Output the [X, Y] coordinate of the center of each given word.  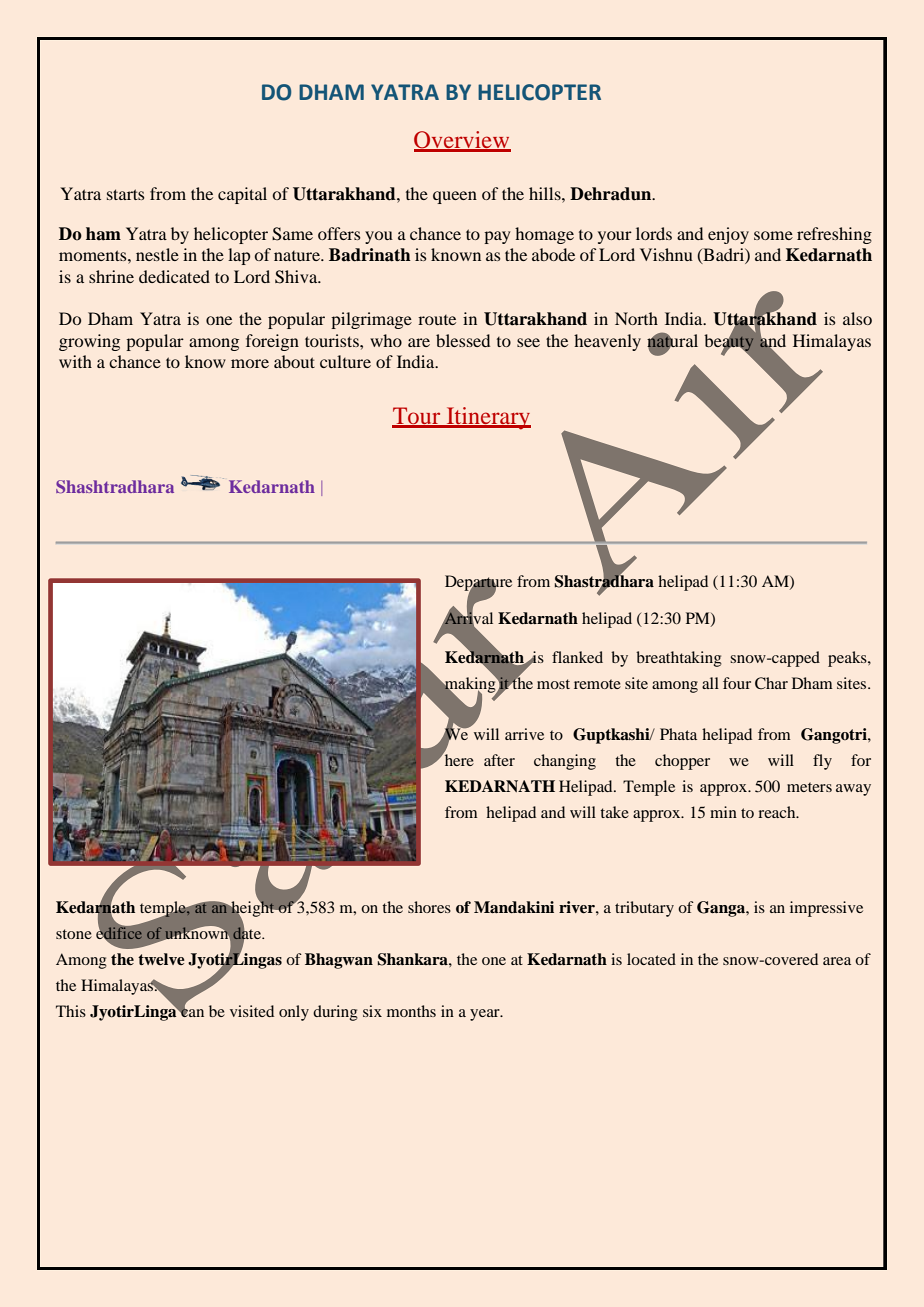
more [250, 363]
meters [809, 787]
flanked [577, 657]
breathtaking [679, 659]
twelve [161, 959]
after [499, 760]
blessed [463, 340]
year [486, 1015]
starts [126, 194]
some [773, 235]
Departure [478, 584]
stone [74, 934]
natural [672, 340]
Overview [462, 141]
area [837, 961]
